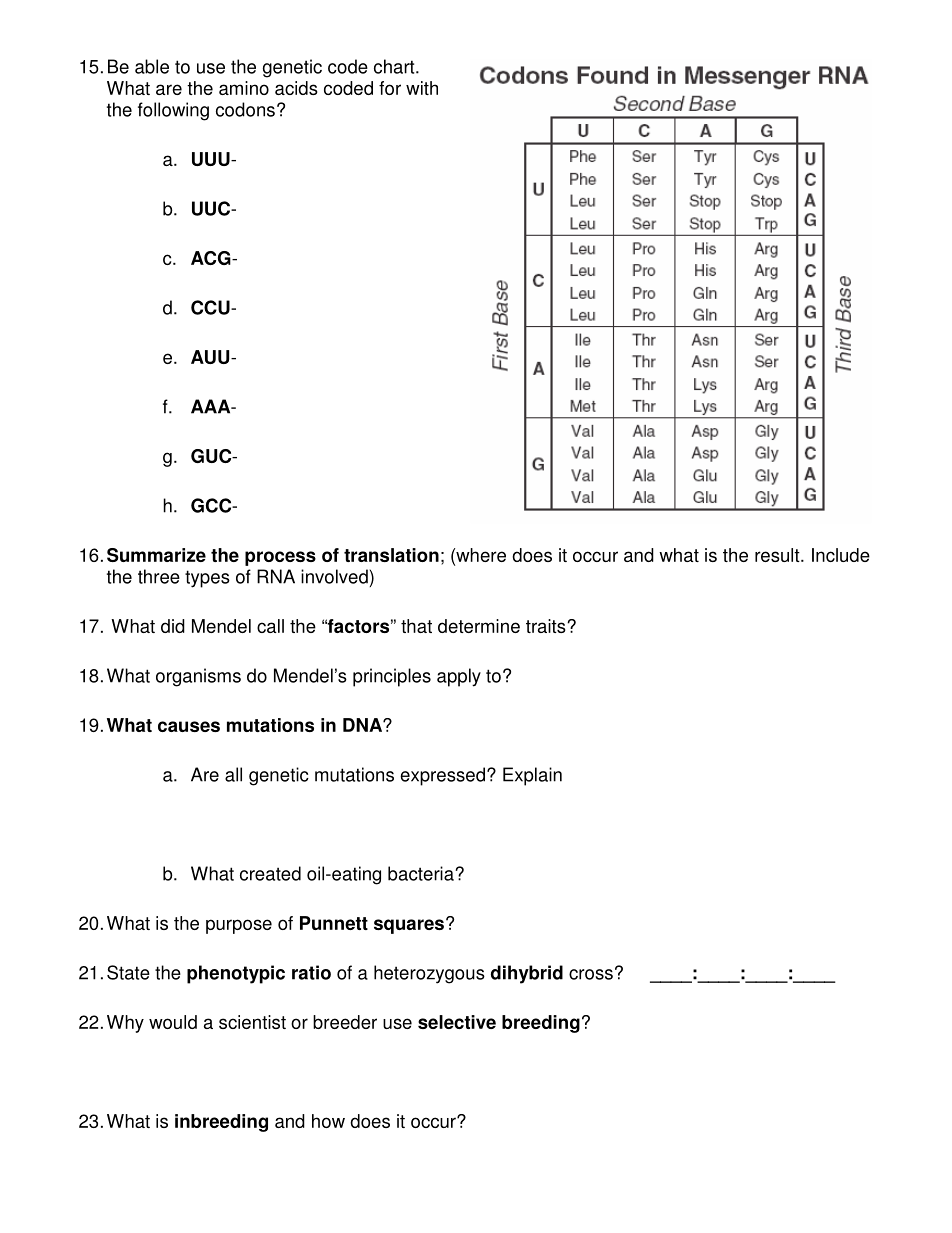  Describe the element at coordinates (444, 776) in the screenshot. I see `expressed` at that location.
